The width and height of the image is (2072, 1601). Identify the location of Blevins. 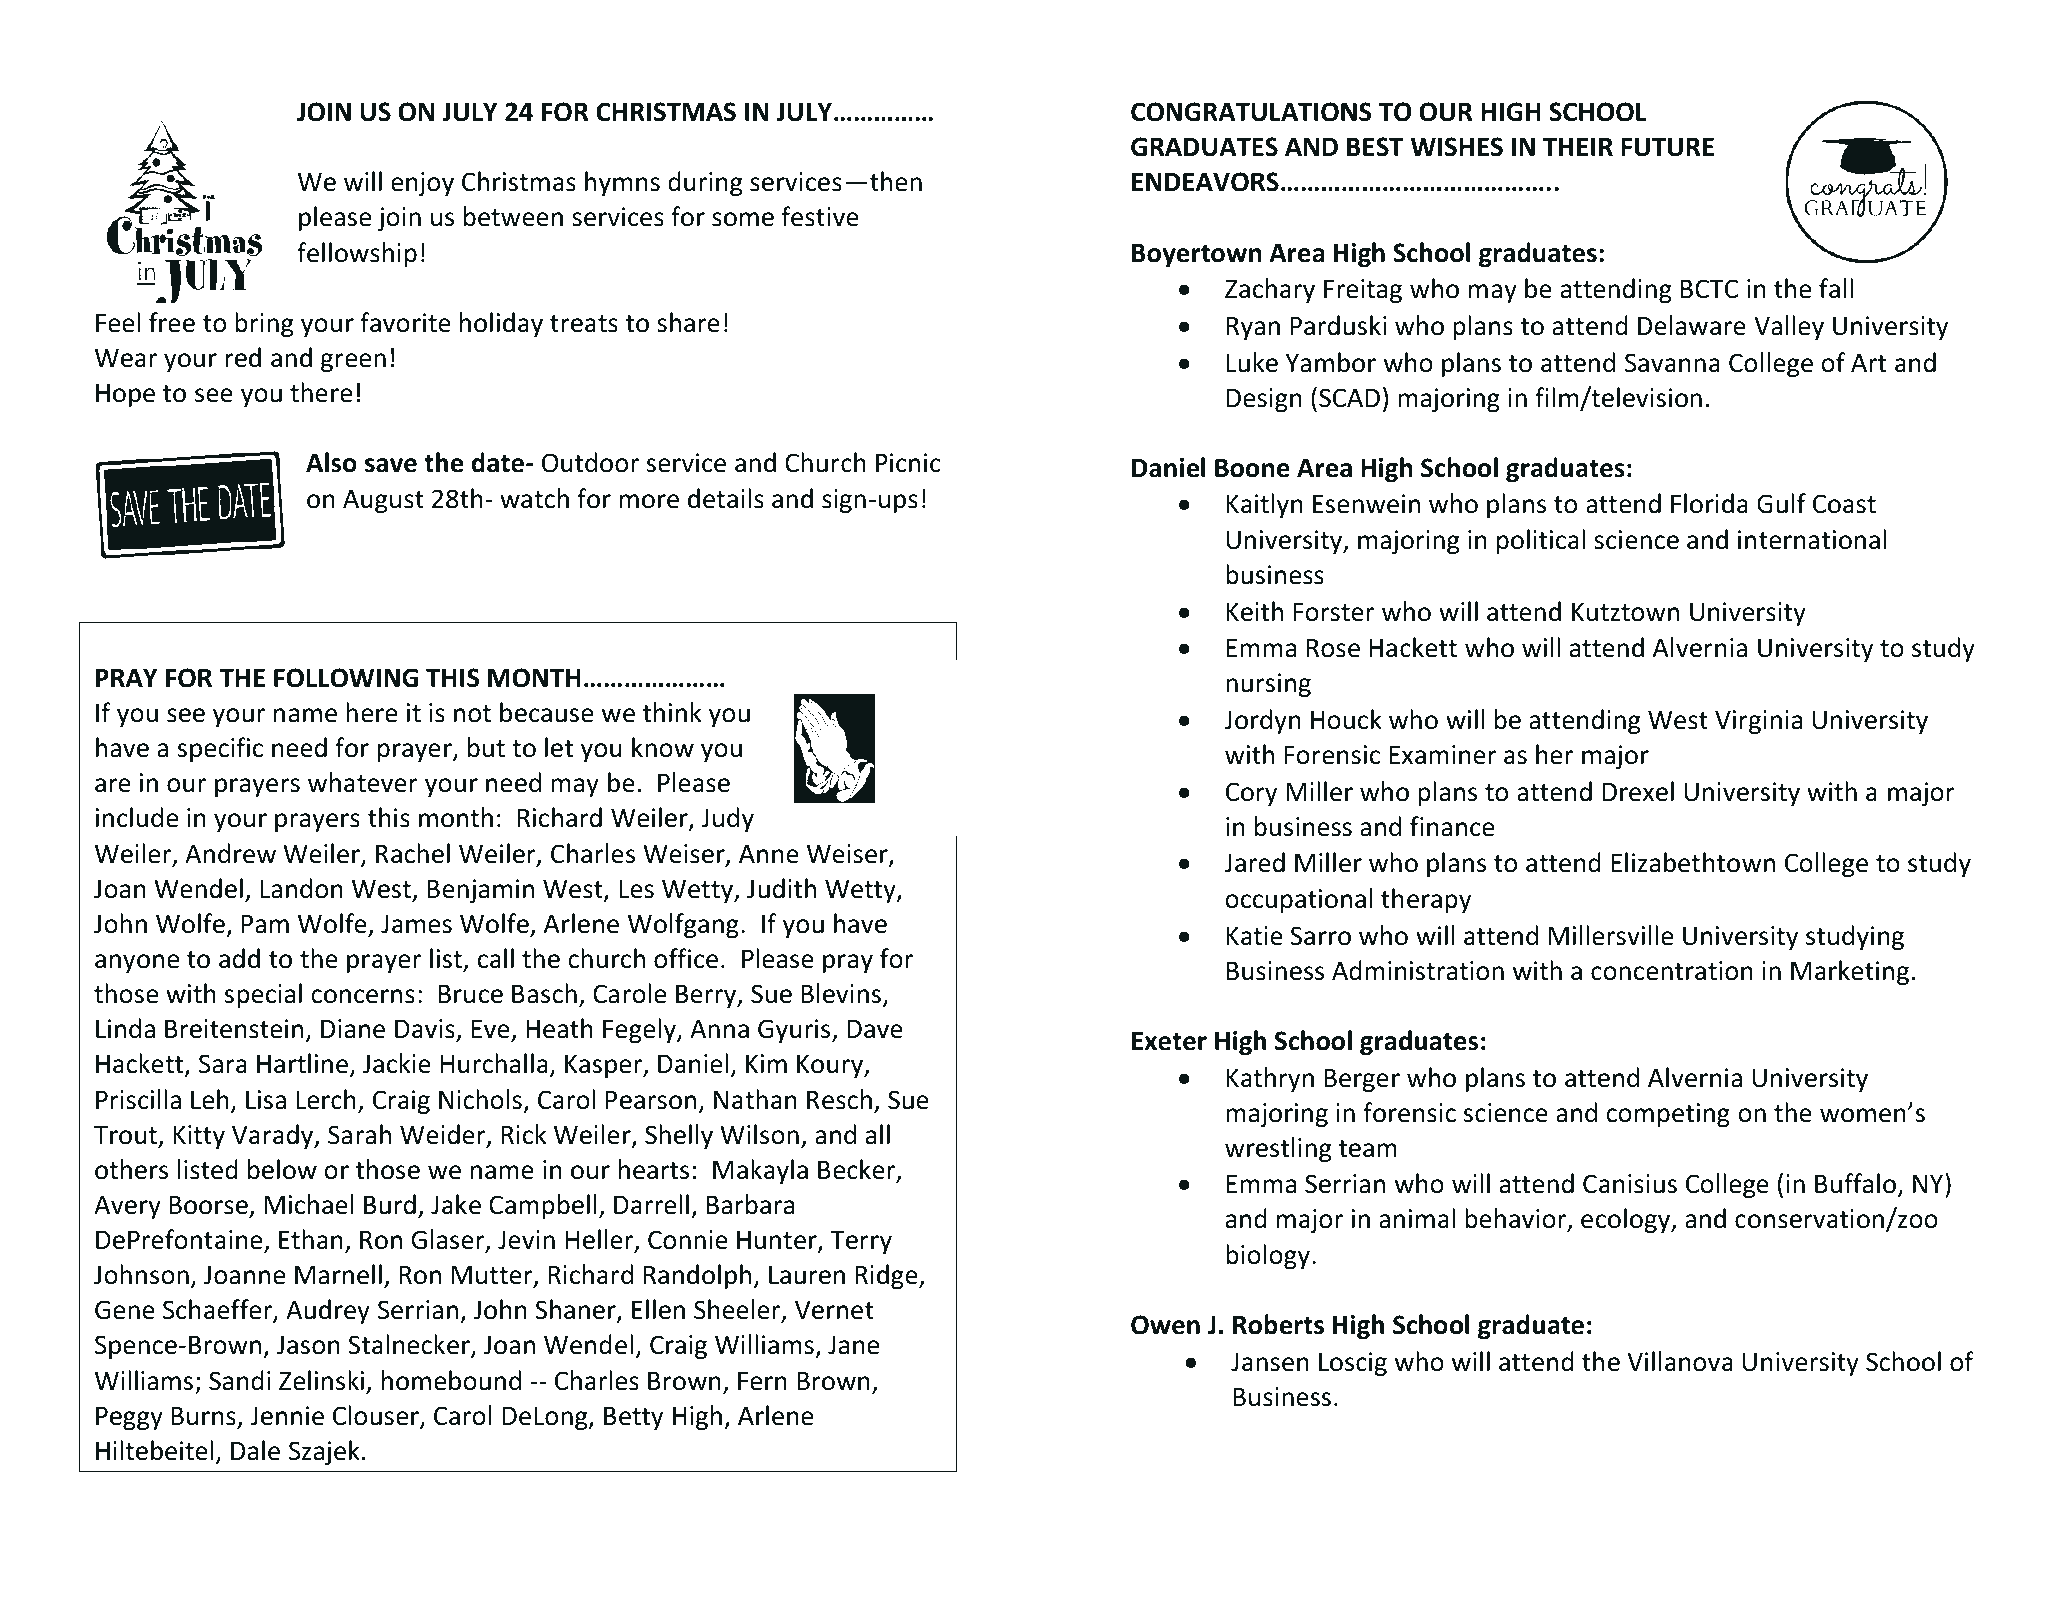
(841, 993).
